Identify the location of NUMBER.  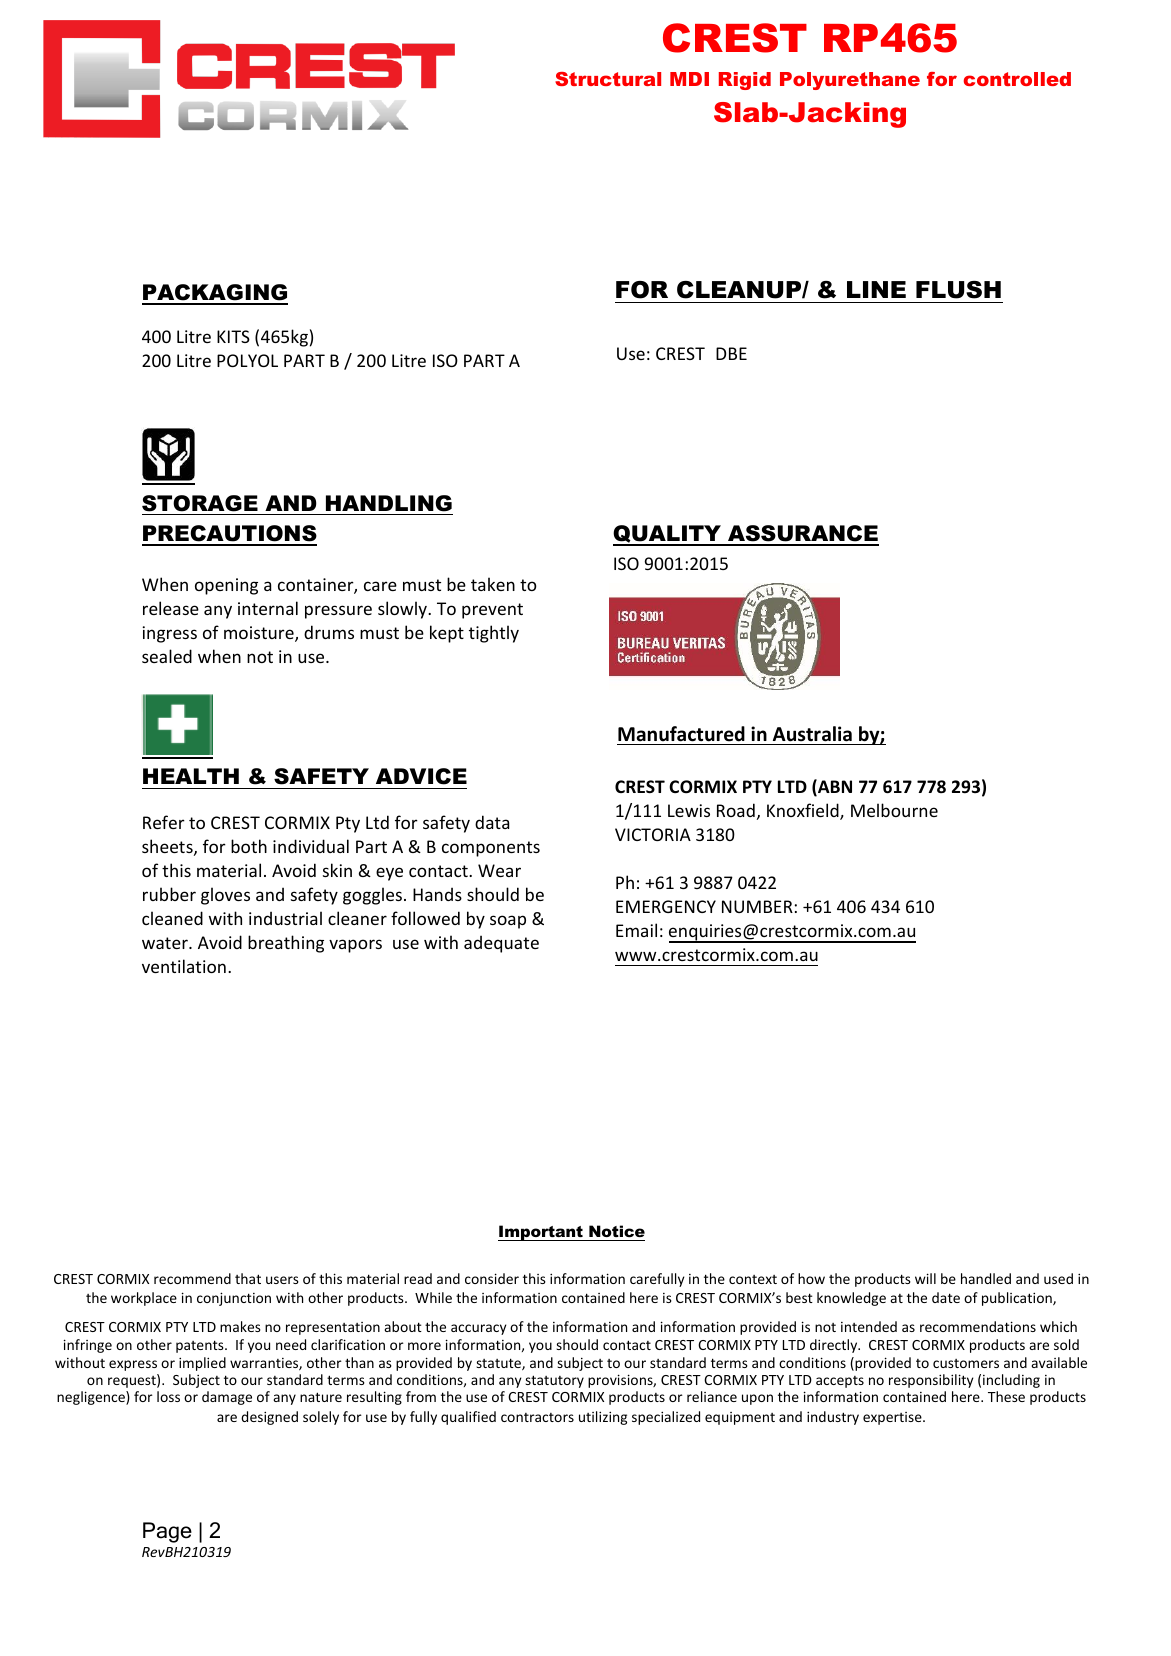
(757, 906).
